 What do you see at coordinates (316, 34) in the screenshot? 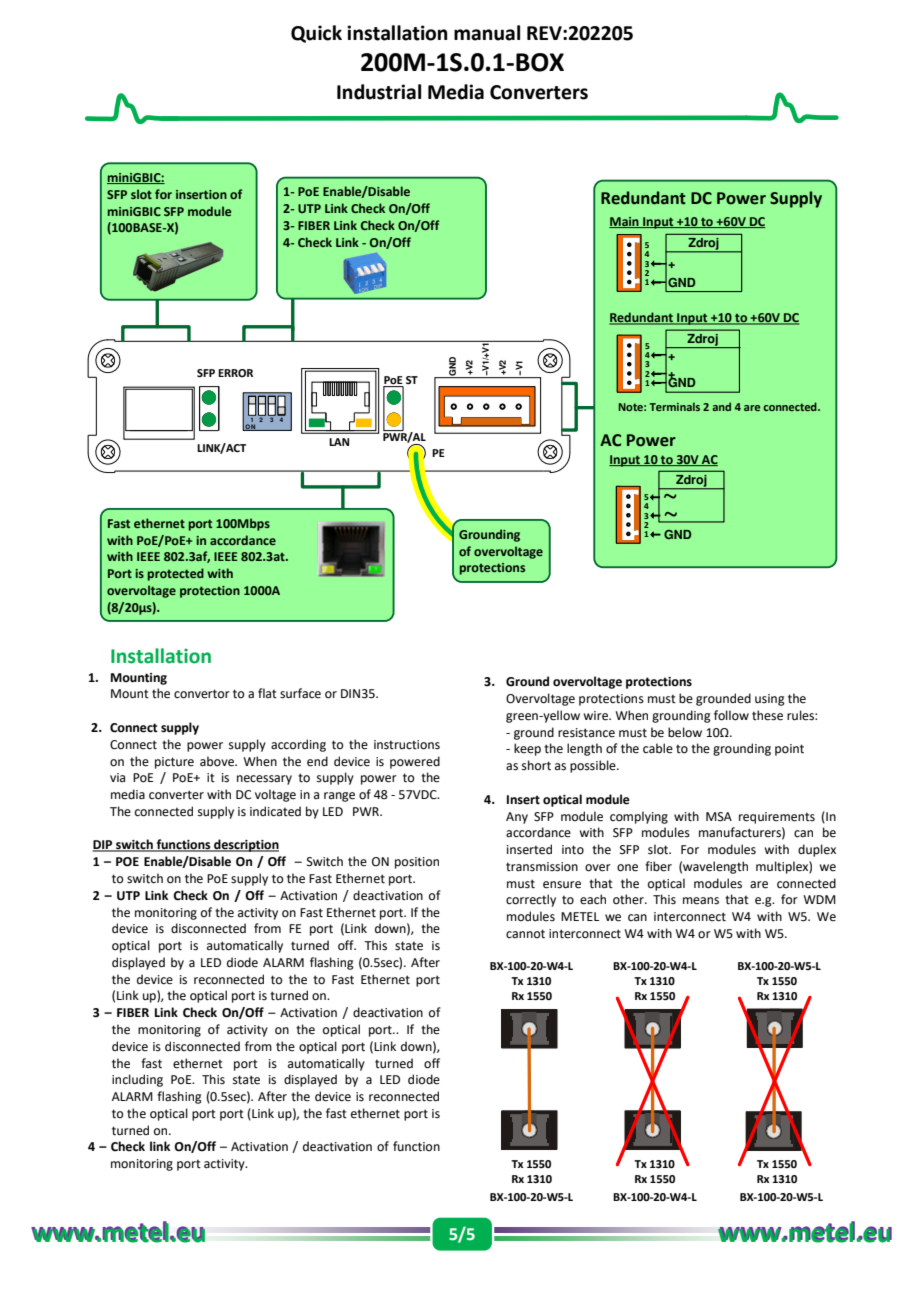
I see `Quick` at bounding box center [316, 34].
